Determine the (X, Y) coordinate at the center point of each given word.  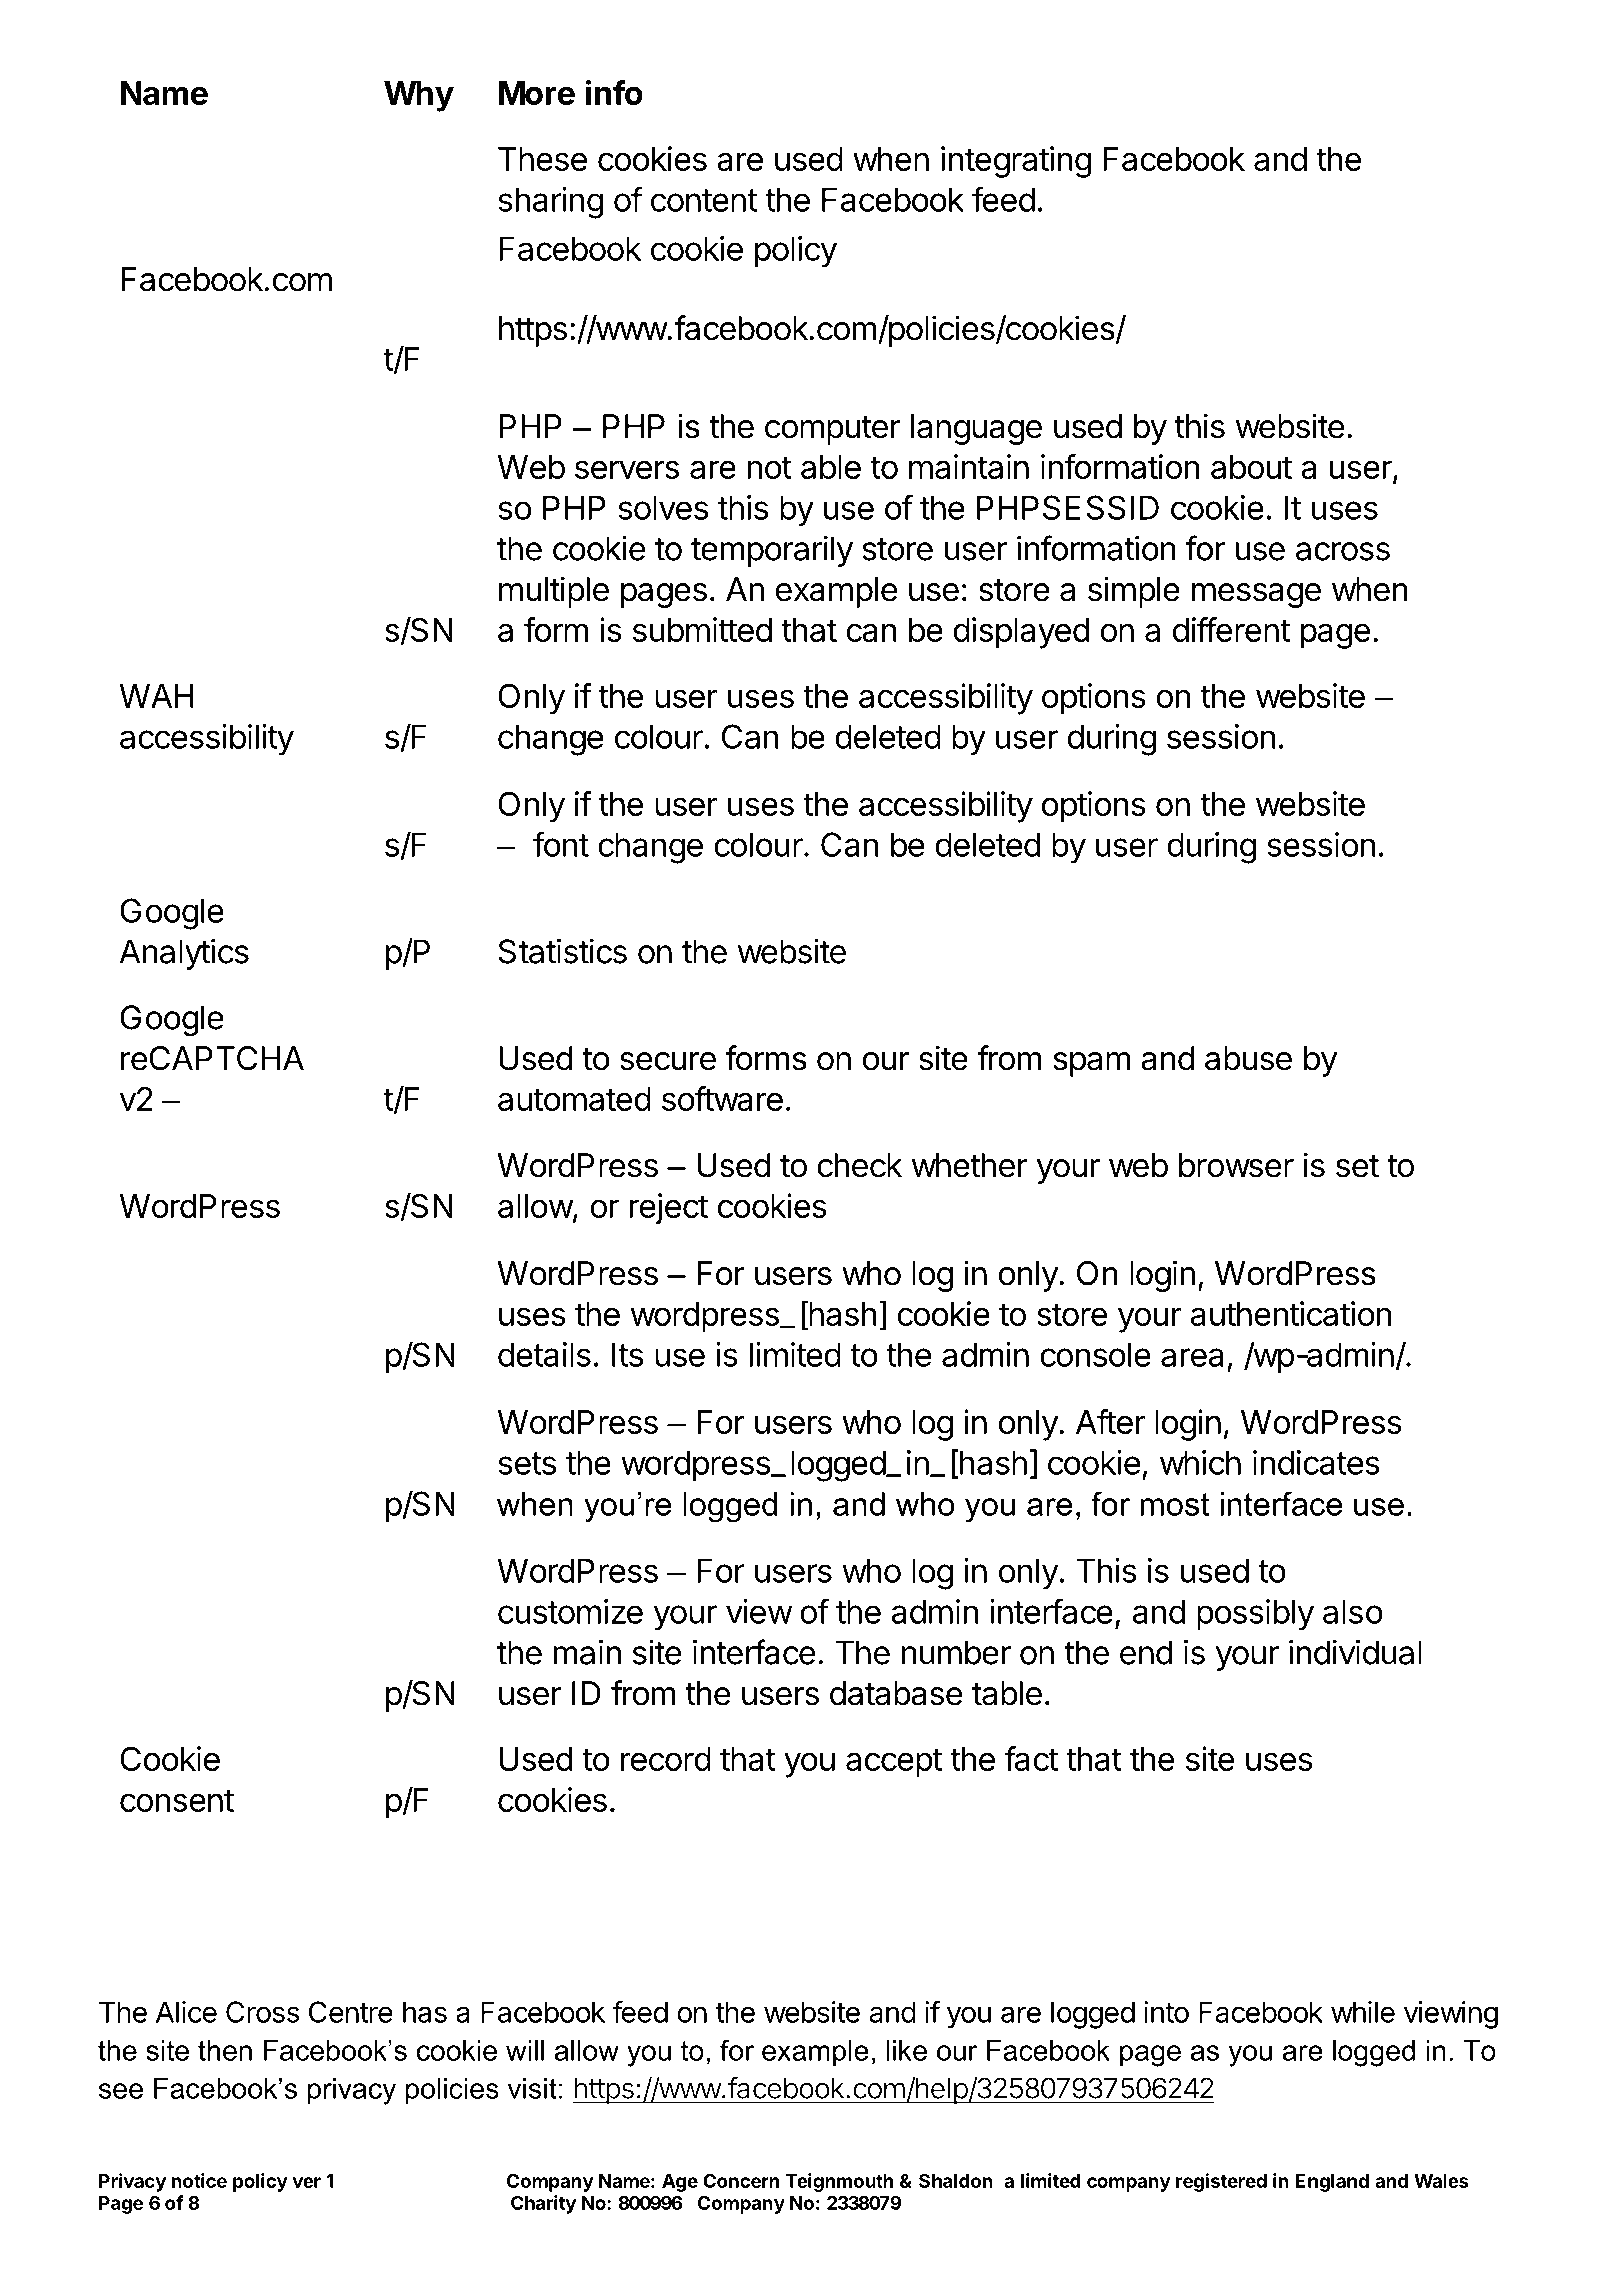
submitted (702, 629)
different (1231, 629)
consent (177, 1800)
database (896, 1693)
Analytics (184, 954)
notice (199, 2180)
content (704, 200)
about (1251, 467)
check (859, 1165)
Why (419, 96)
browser (1236, 1165)
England (1332, 2183)
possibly (1255, 1615)
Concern (741, 2181)
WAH (156, 696)
